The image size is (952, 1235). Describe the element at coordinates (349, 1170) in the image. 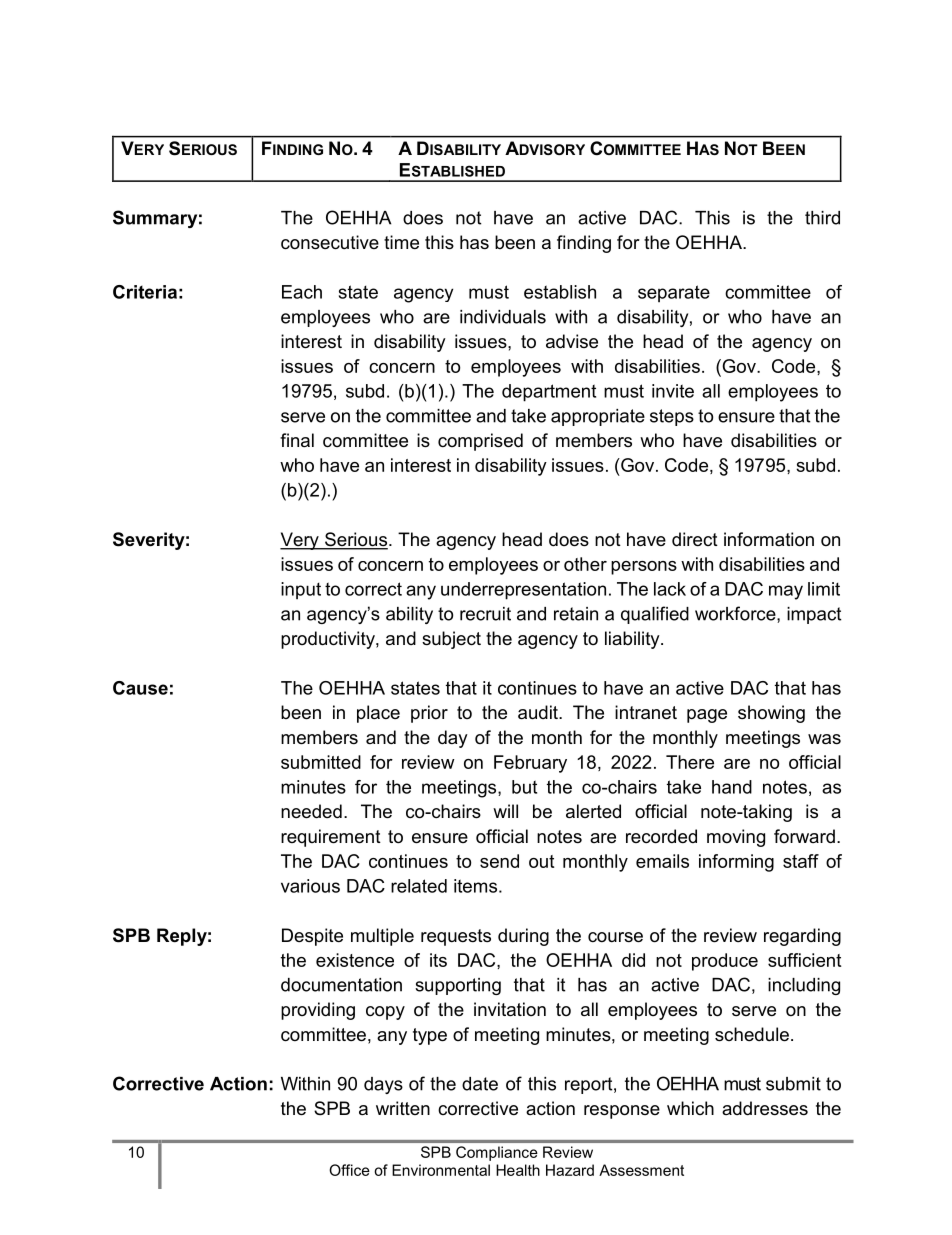

I see `Office` at that location.
